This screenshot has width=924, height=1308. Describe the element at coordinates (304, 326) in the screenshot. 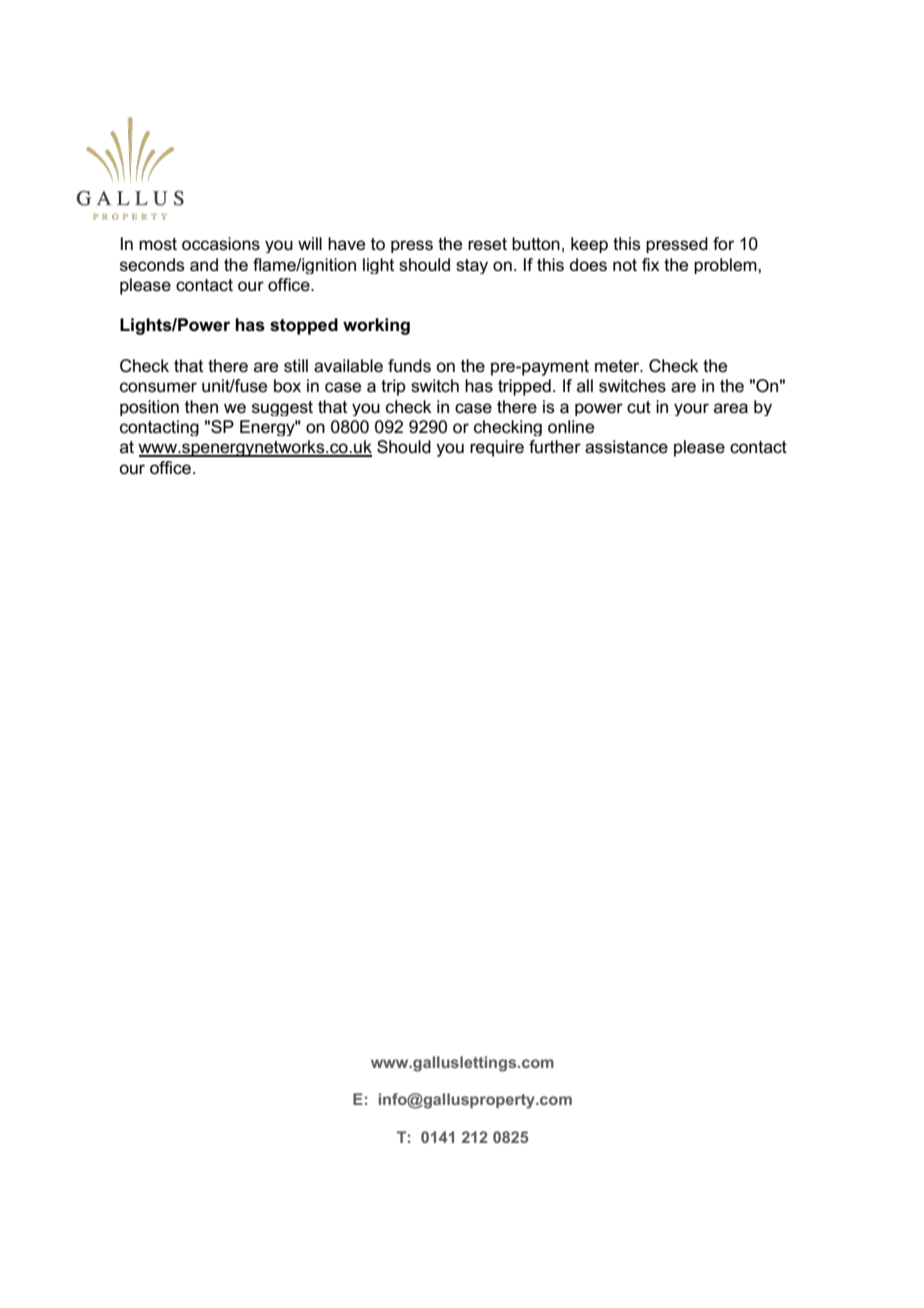

I see `stopped` at that location.
